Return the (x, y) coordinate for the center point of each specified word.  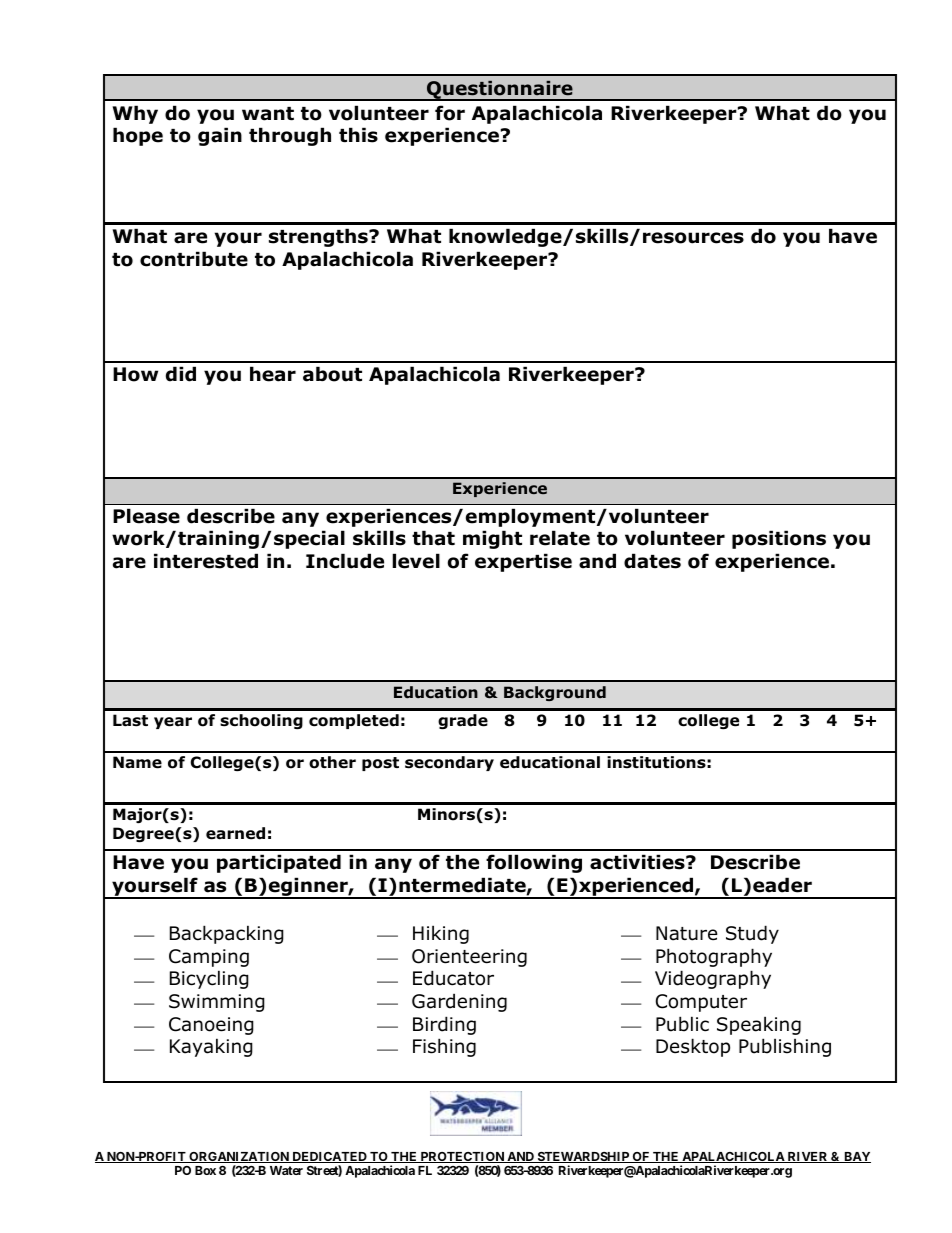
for (450, 113)
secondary (449, 763)
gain (220, 136)
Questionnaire (500, 90)
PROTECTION (462, 1157)
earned (235, 833)
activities (638, 862)
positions (779, 539)
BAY (856, 1157)
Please (146, 516)
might (492, 539)
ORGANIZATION (239, 1157)
